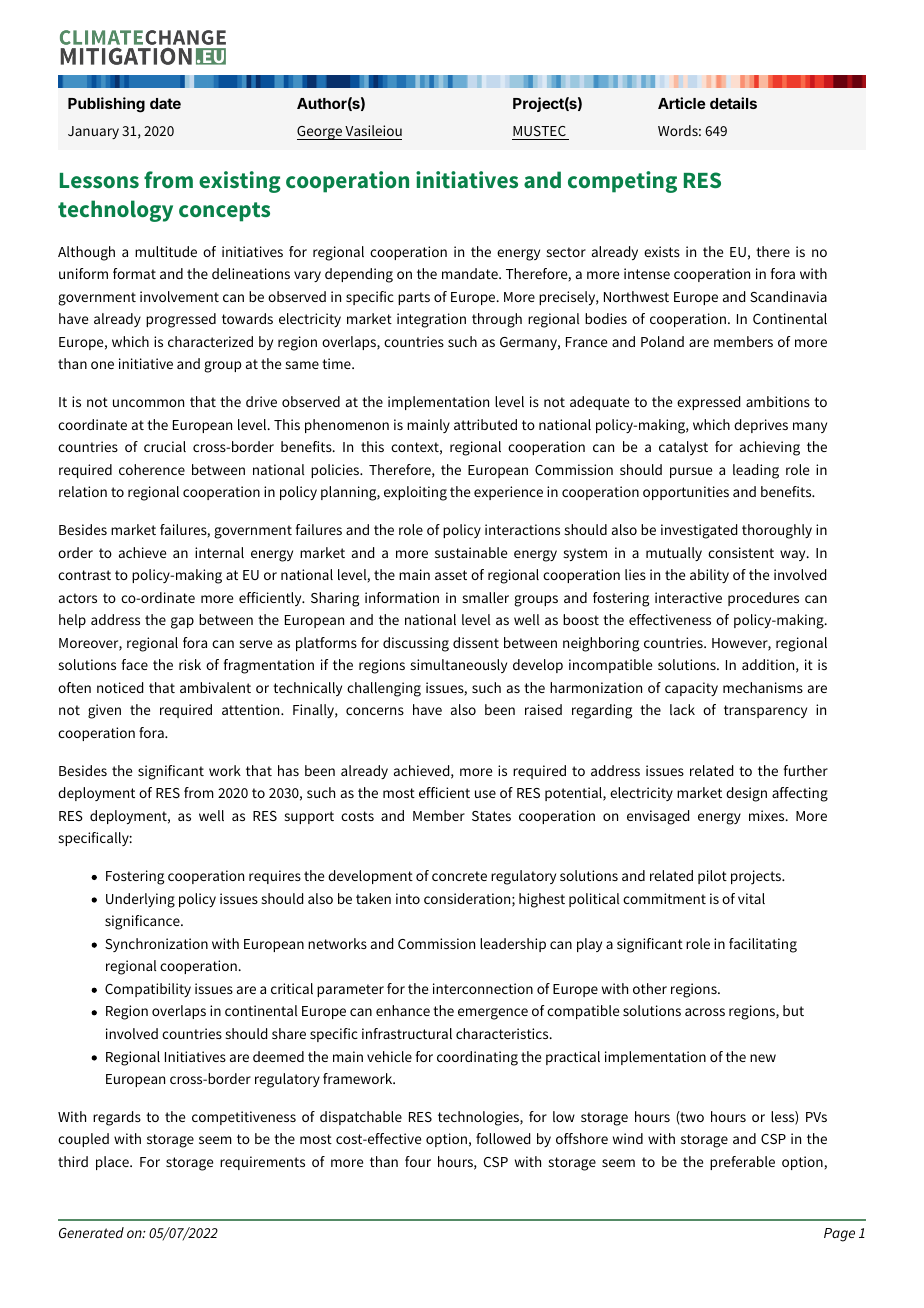  What do you see at coordinates (733, 103) in the image?
I see `details` at bounding box center [733, 103].
